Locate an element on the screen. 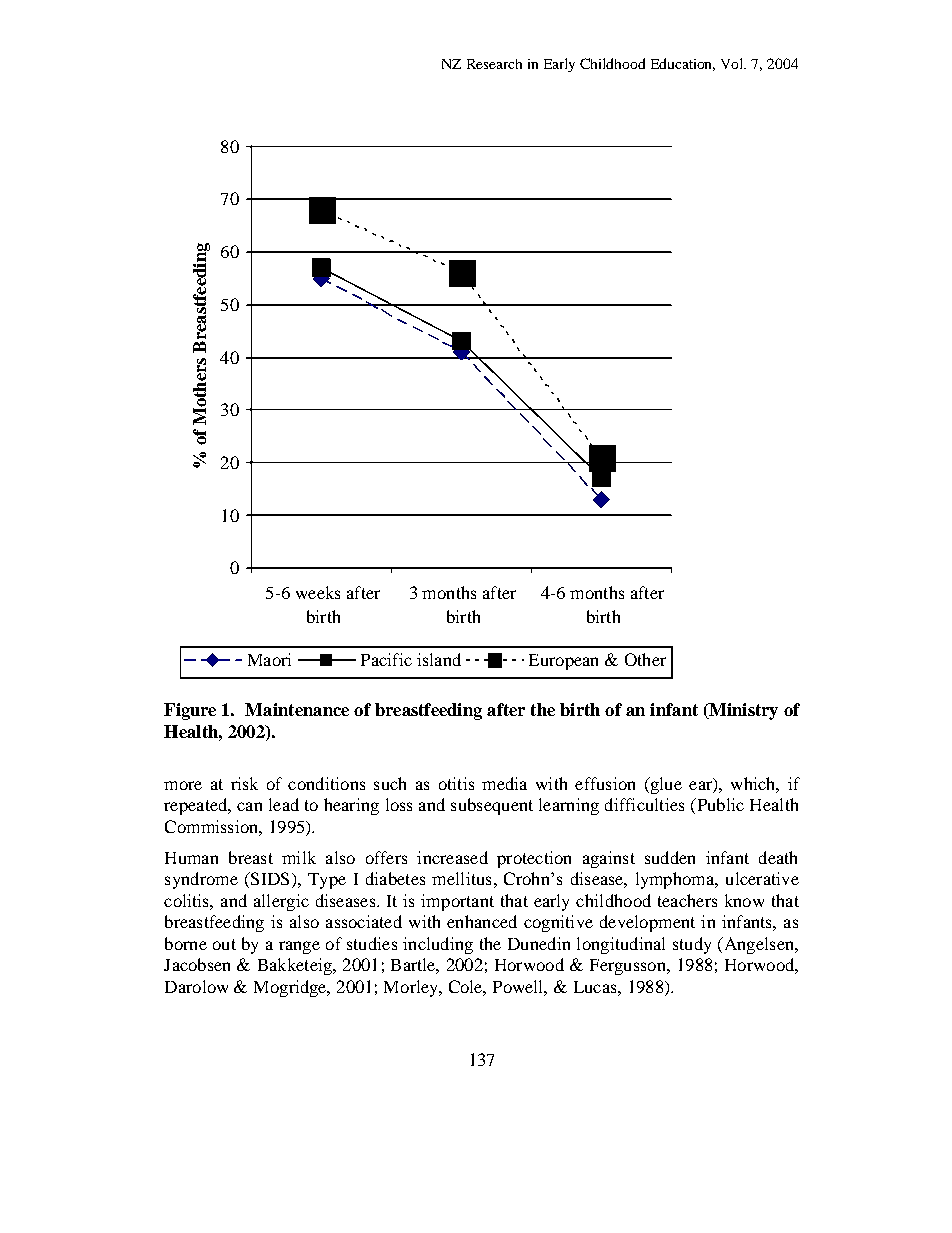 The image size is (952, 1233). weeks is located at coordinates (318, 592).
